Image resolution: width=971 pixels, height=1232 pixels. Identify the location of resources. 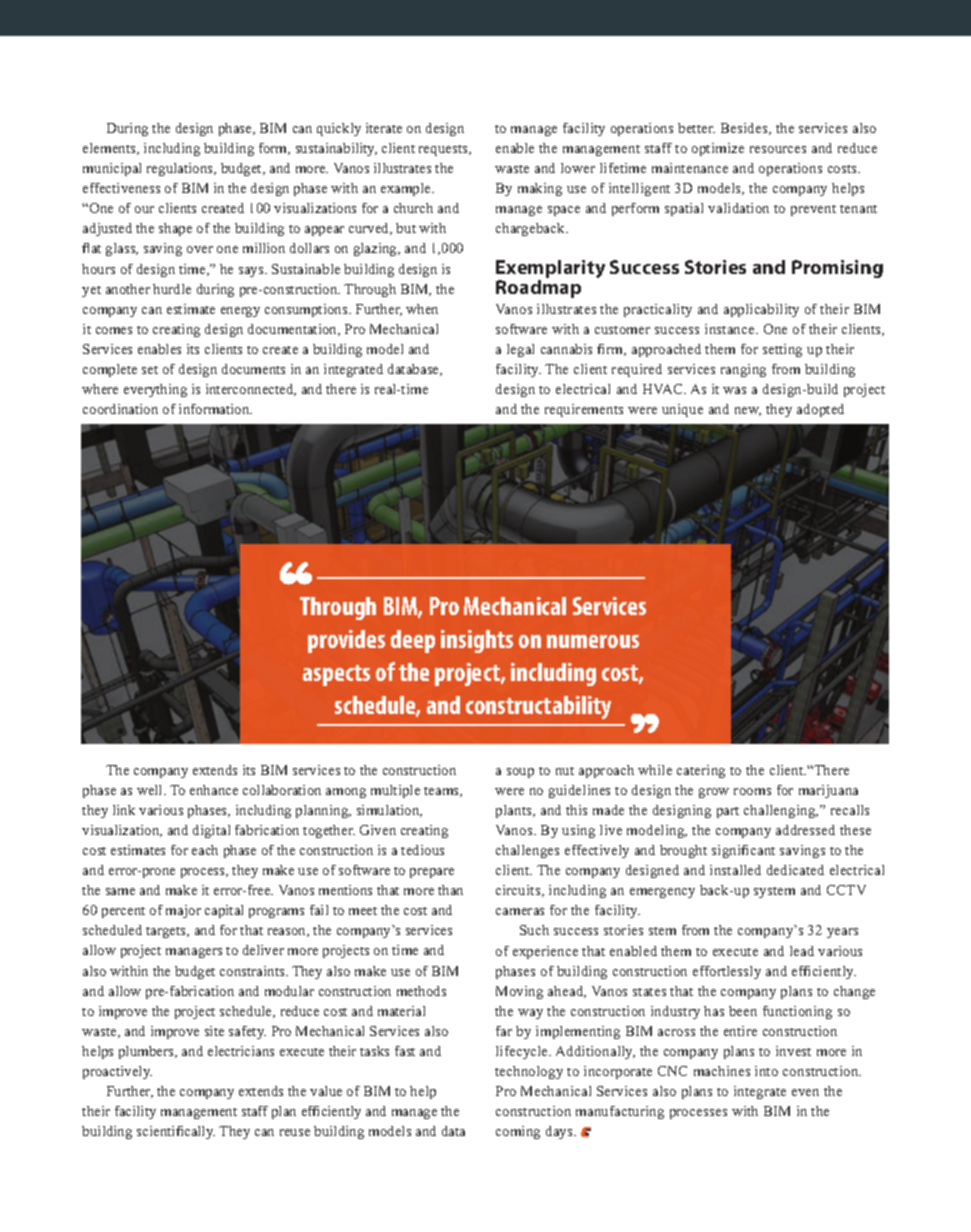
(778, 149).
